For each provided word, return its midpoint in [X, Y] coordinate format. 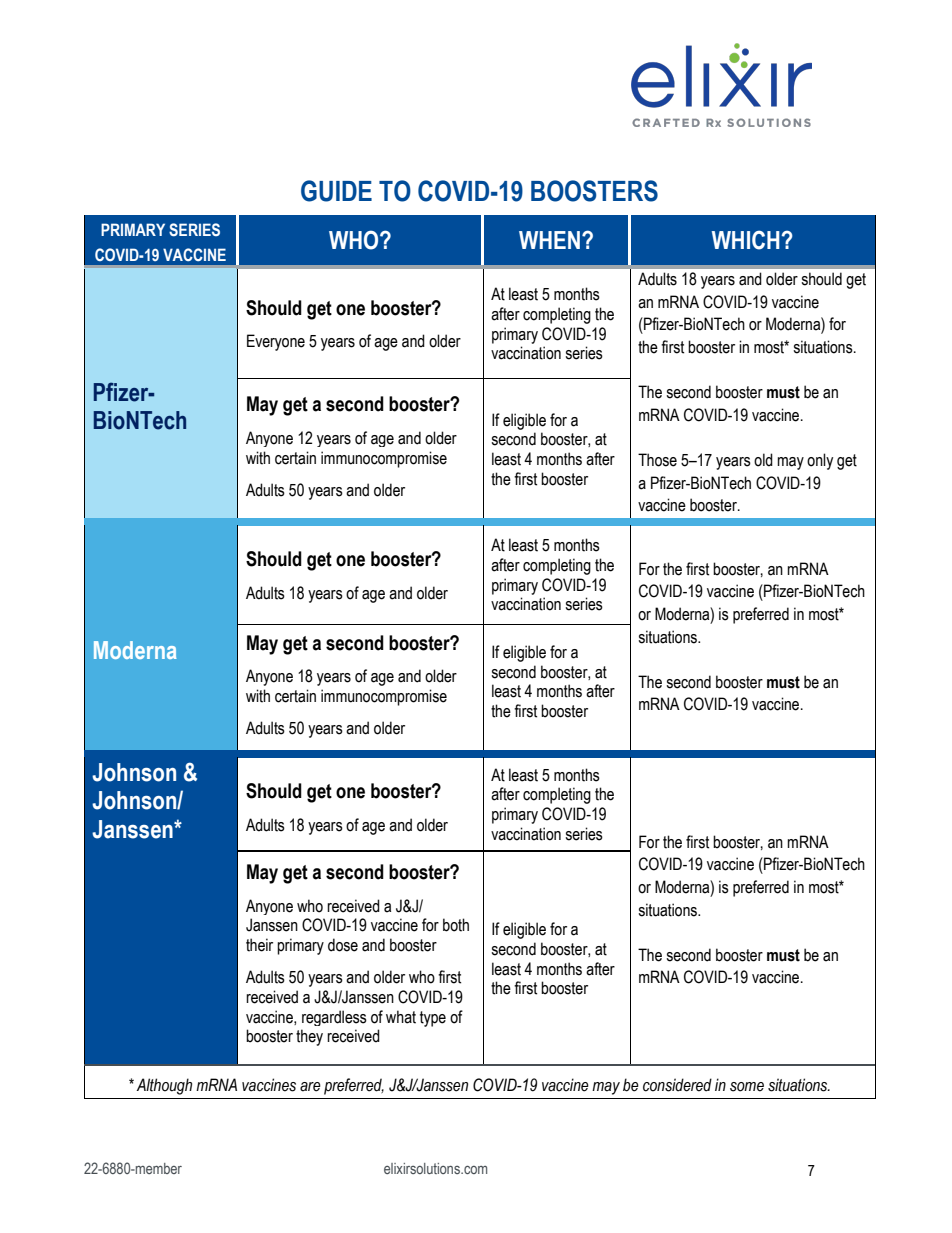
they [309, 1037]
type [433, 1019]
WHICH [747, 240]
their [259, 945]
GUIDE [336, 191]
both [456, 925]
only [820, 461]
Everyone [276, 342]
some [747, 1087]
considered [677, 1085]
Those [657, 460]
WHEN [549, 240]
